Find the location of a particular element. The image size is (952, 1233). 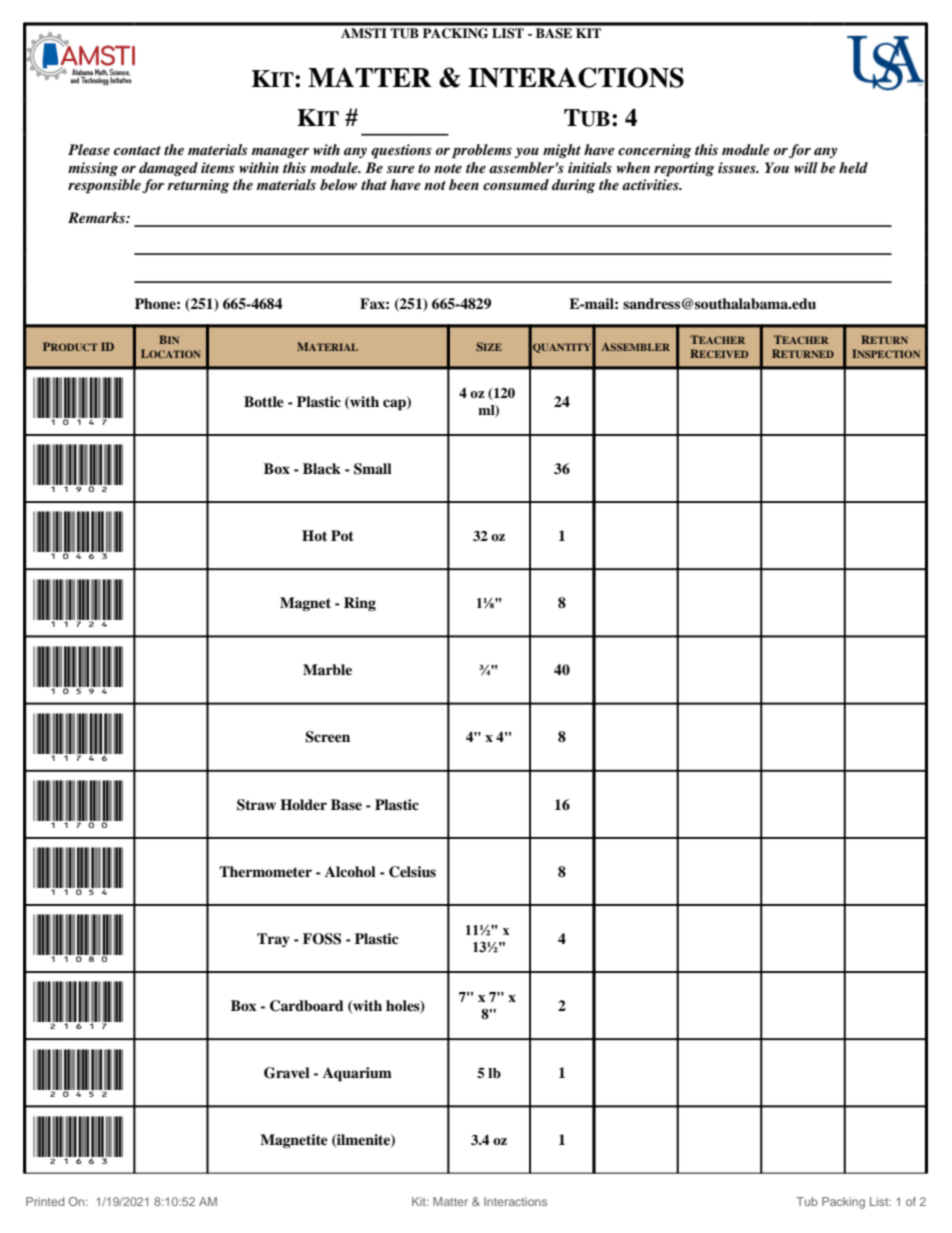

Celsius is located at coordinates (412, 872).
